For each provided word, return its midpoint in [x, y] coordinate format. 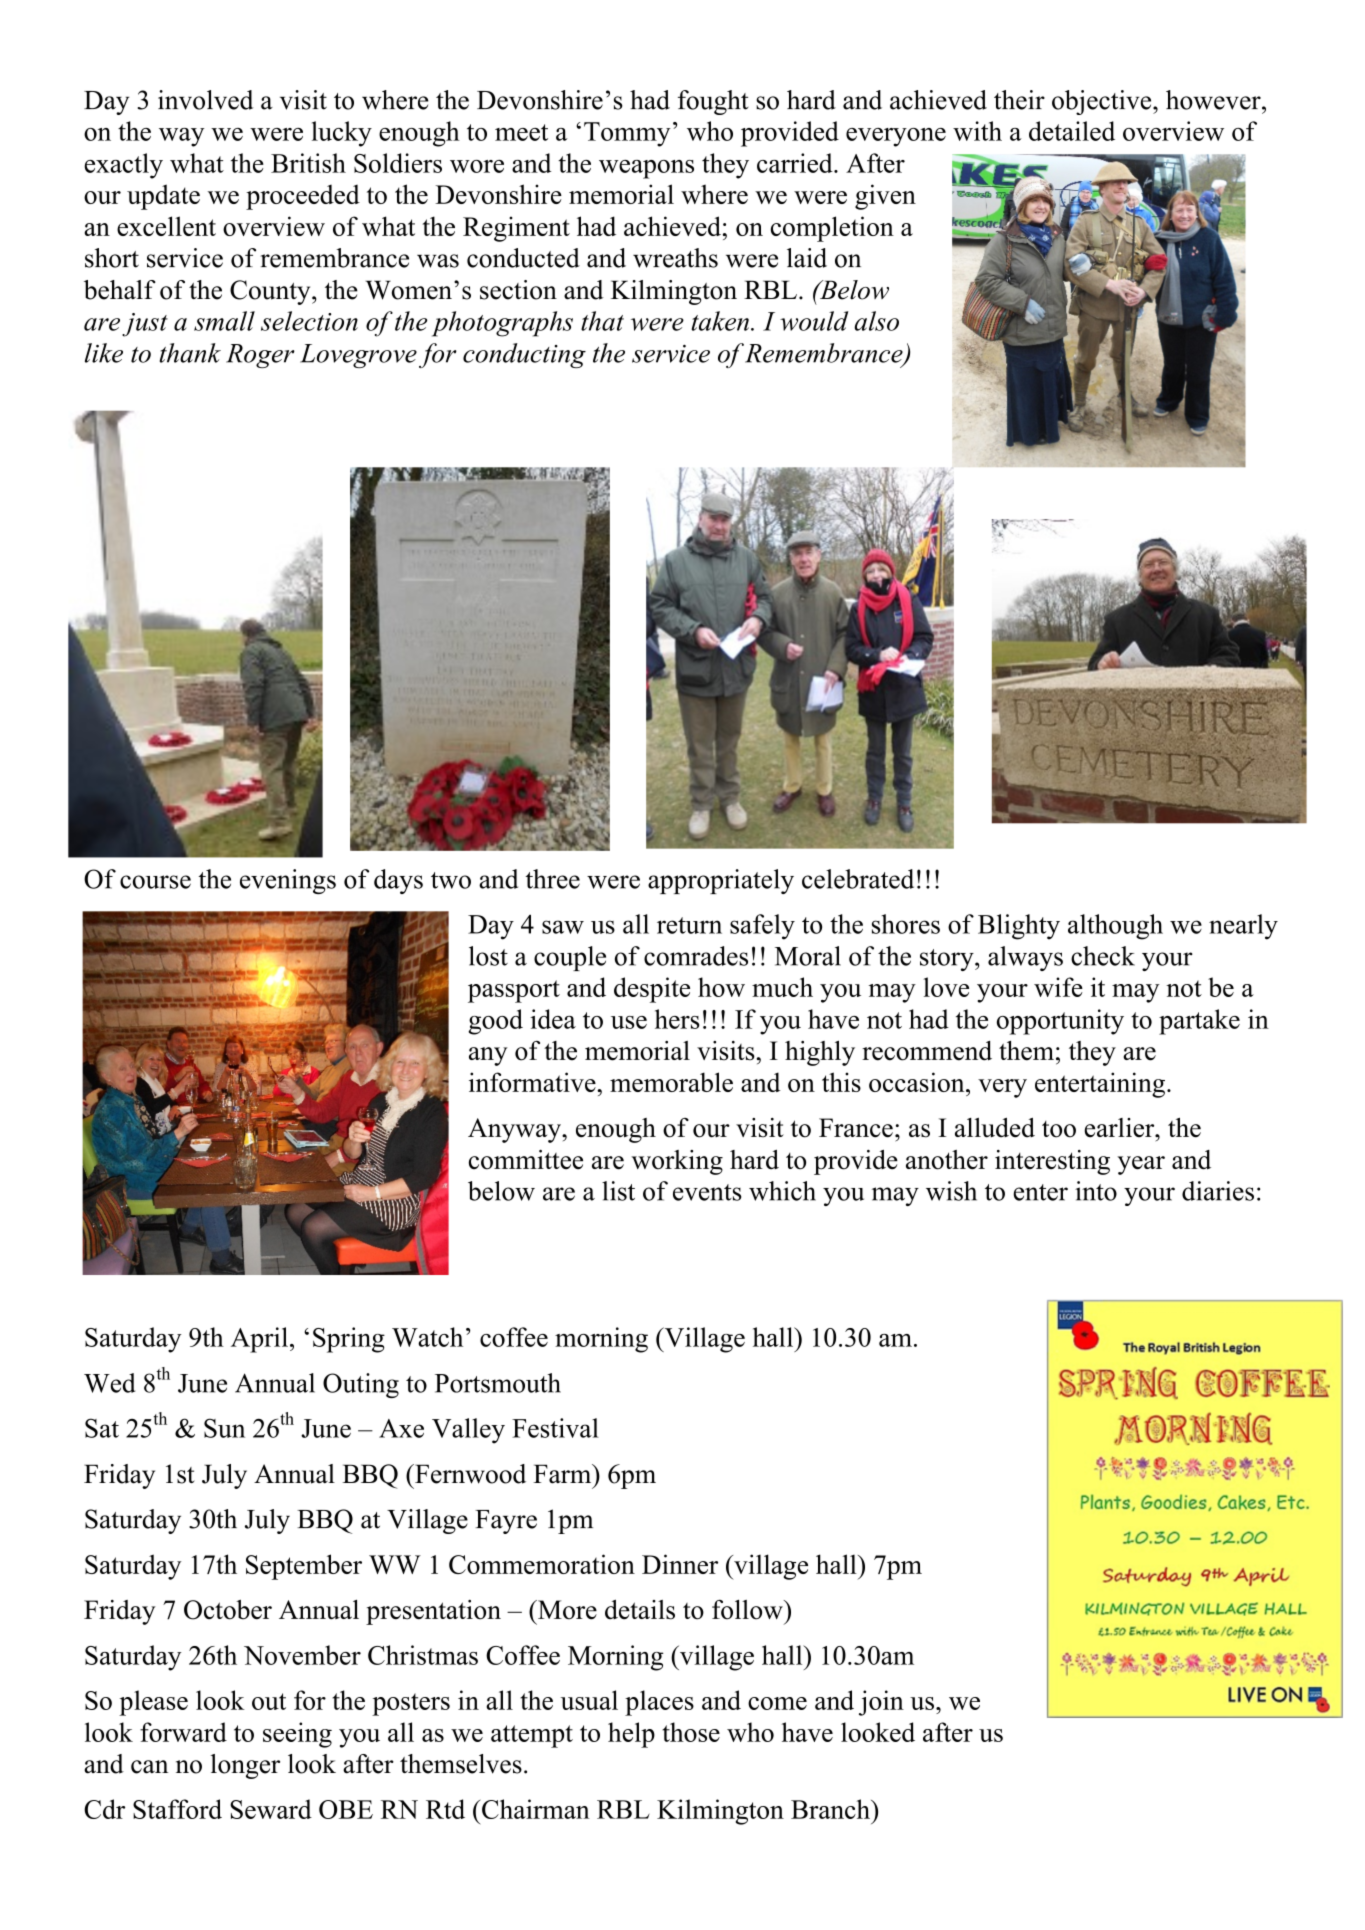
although [1115, 927]
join [881, 1703]
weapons [646, 169]
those [691, 1732]
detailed [1072, 131]
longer [245, 1766]
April [259, 1340]
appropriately [721, 881]
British [308, 163]
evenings [288, 881]
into [1096, 1191]
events [707, 1192]
